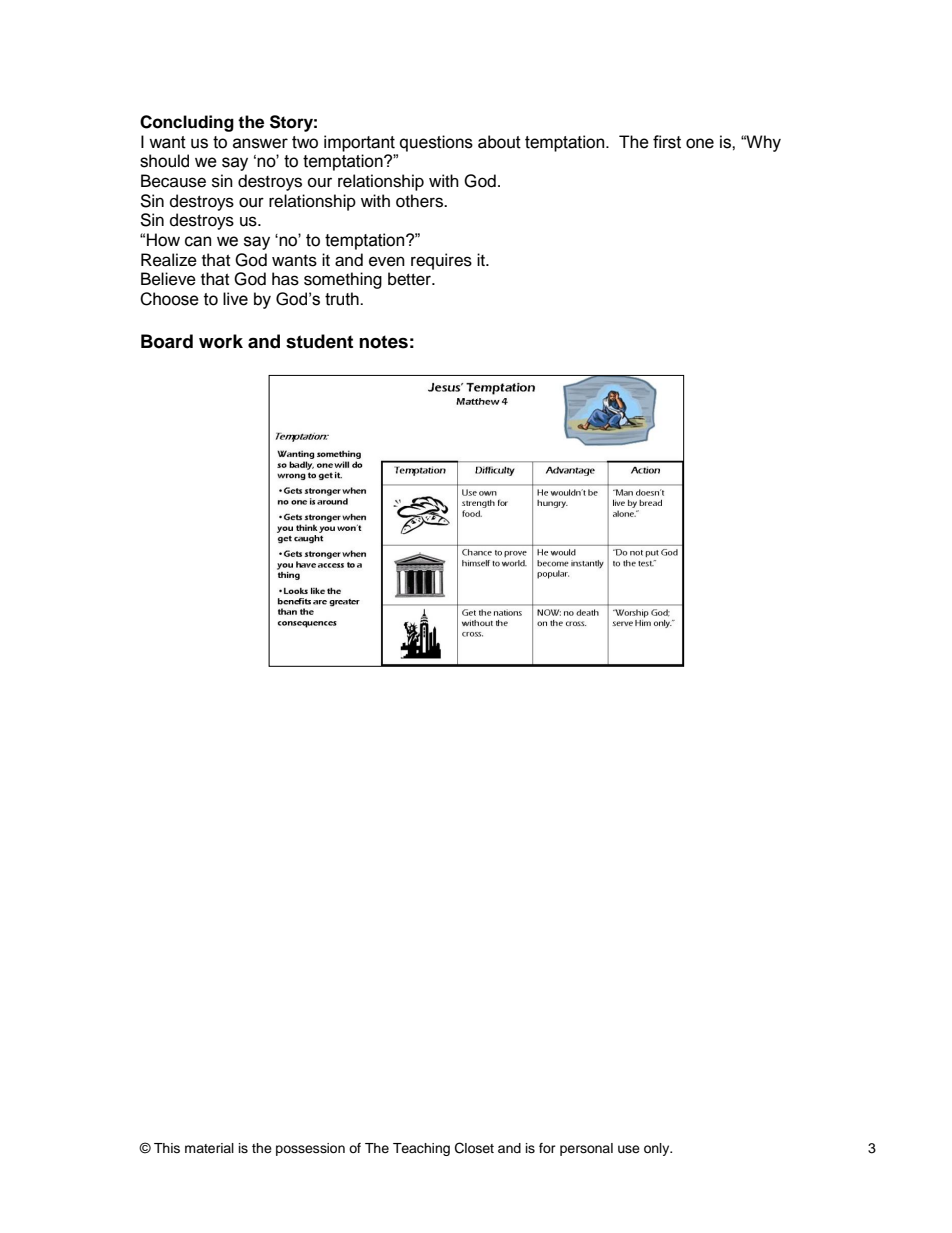 Image resolution: width=952 pixels, height=1233 pixels. What do you see at coordinates (410, 279) in the screenshot?
I see `better` at bounding box center [410, 279].
